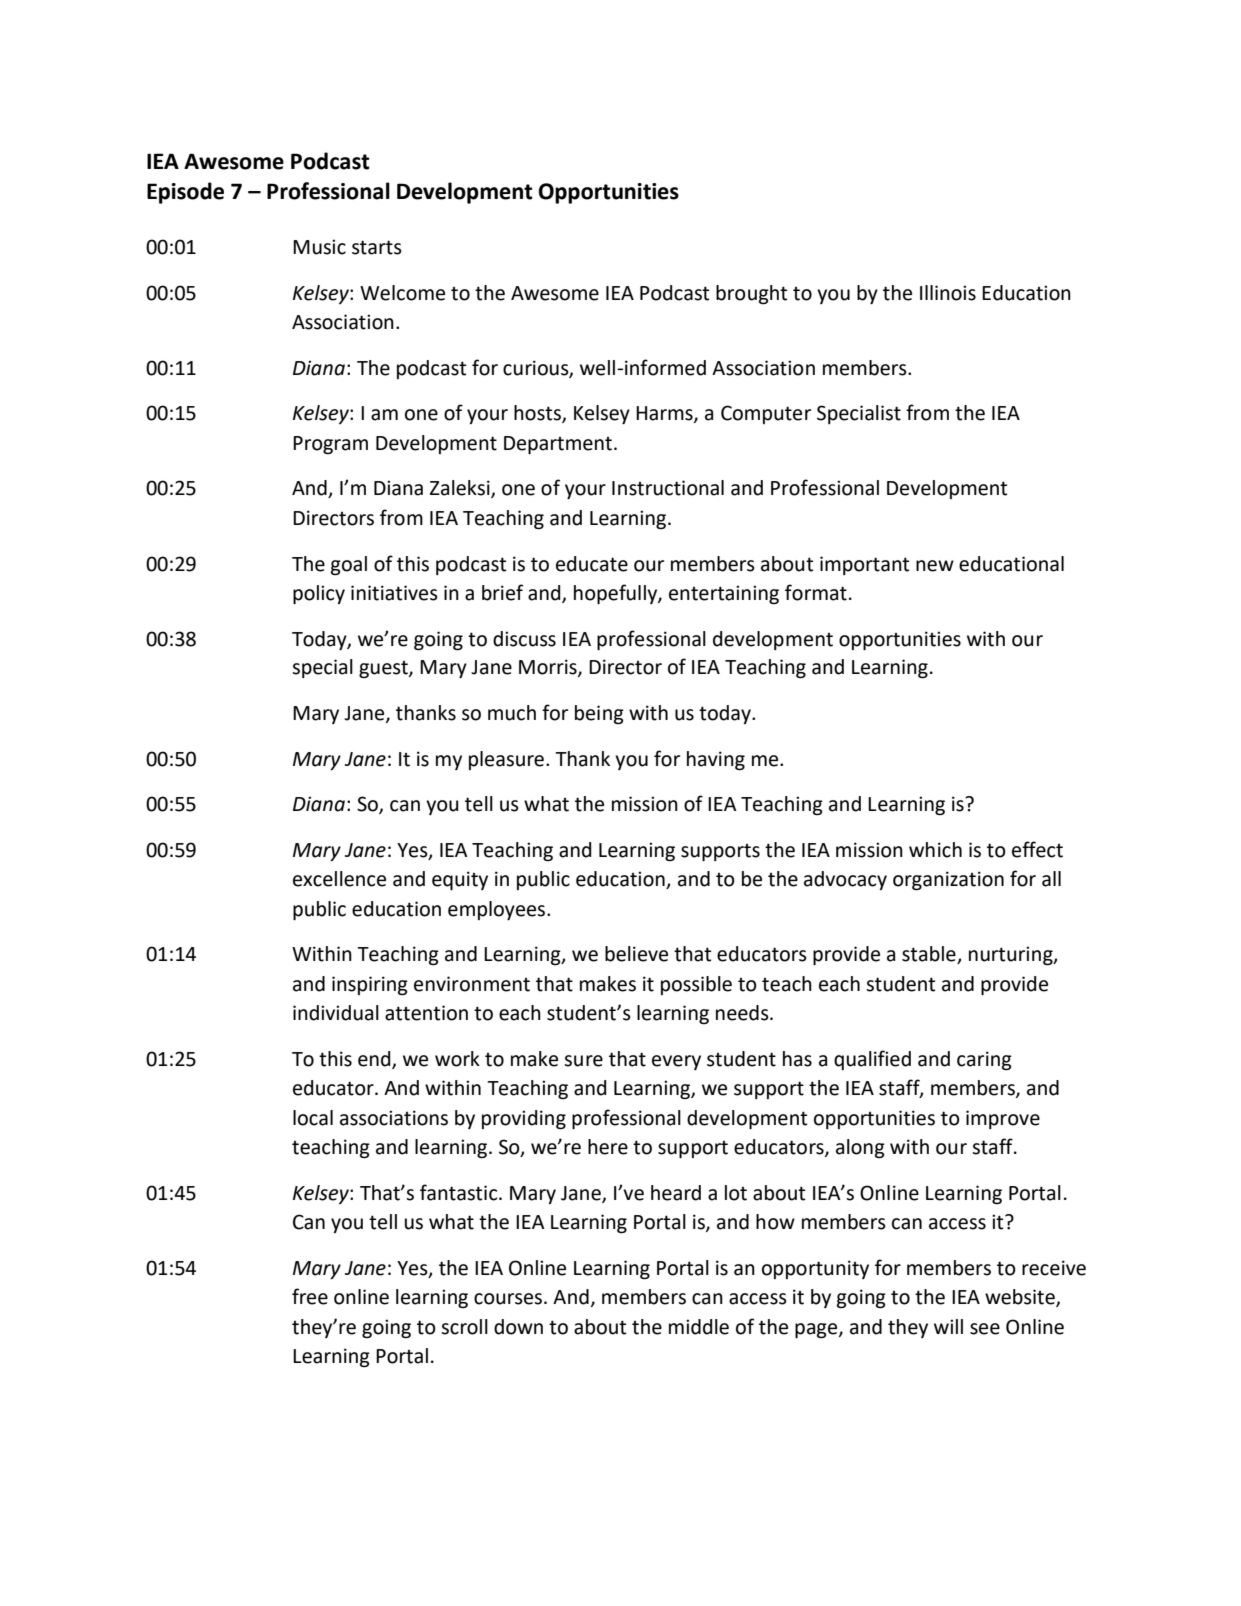 This screenshot has width=1241, height=1606. What do you see at coordinates (599, 715) in the screenshot?
I see `being` at bounding box center [599, 715].
